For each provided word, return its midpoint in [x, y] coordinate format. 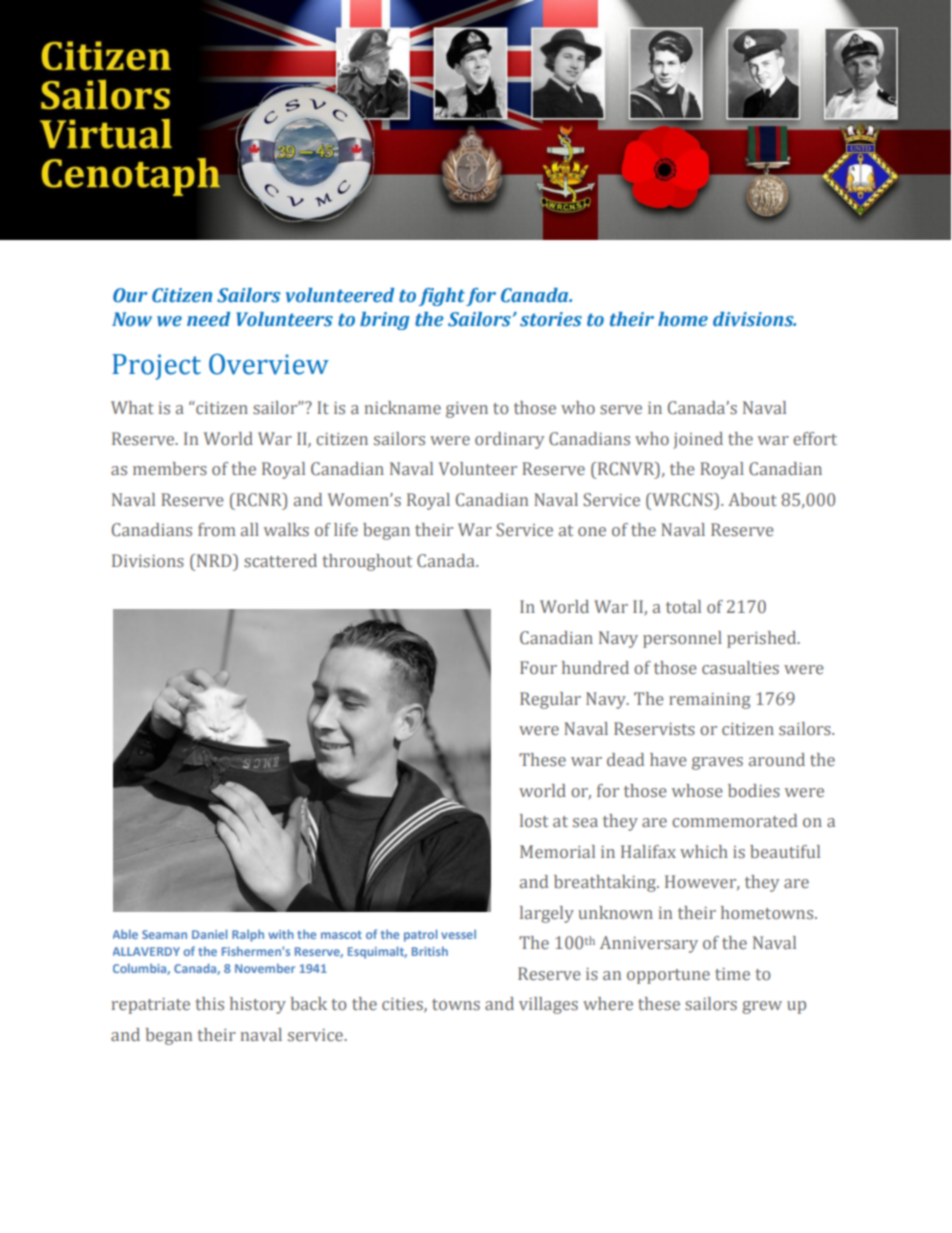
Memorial [557, 851]
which [704, 851]
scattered [280, 560]
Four [538, 667]
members [170, 468]
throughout [367, 562]
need [209, 319]
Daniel [210, 934]
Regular [550, 700]
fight [442, 297]
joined [698, 440]
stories [551, 319]
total [683, 606]
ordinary [509, 440]
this [210, 1003]
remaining [710, 701]
